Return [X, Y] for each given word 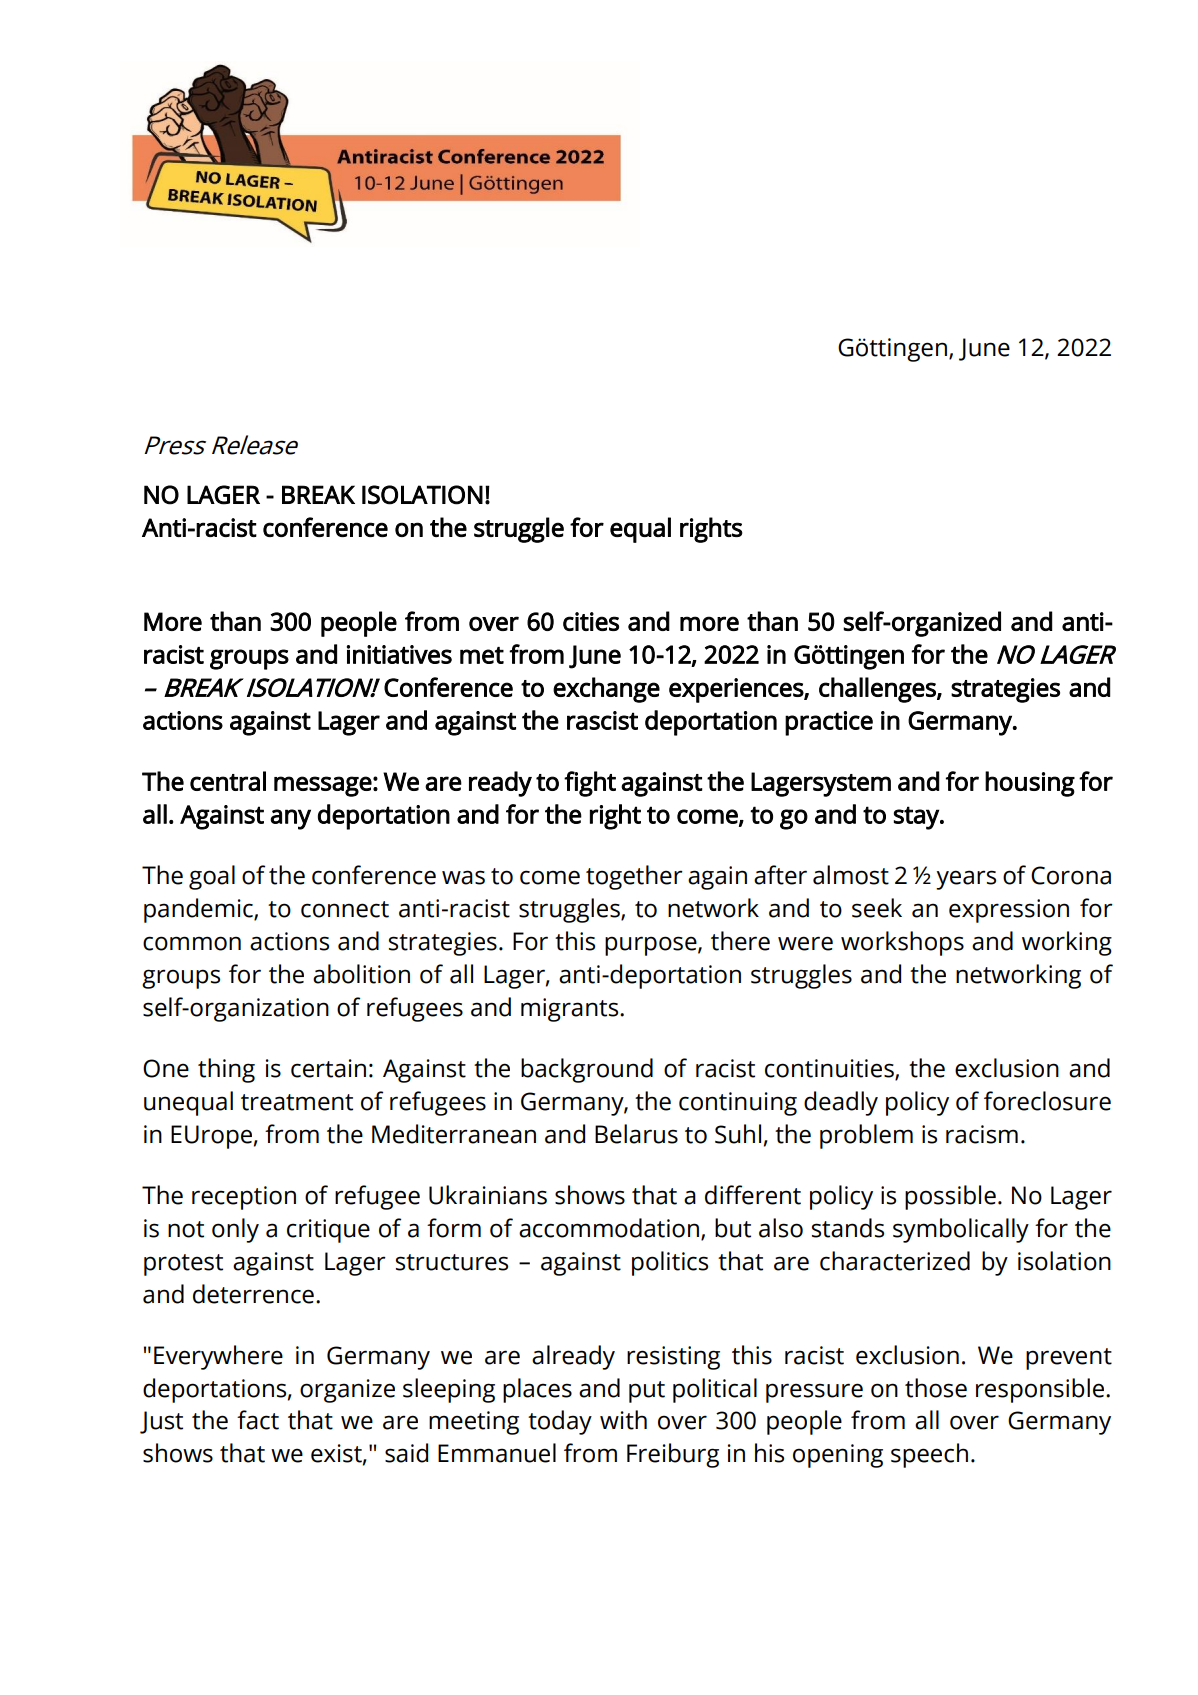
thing [226, 1070]
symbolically [961, 1230]
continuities [830, 1069]
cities [591, 621]
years [966, 880]
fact [258, 1420]
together [634, 877]
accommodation [610, 1229]
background [587, 1070]
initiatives [399, 654]
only [235, 1230]
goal [212, 877]
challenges [878, 690]
